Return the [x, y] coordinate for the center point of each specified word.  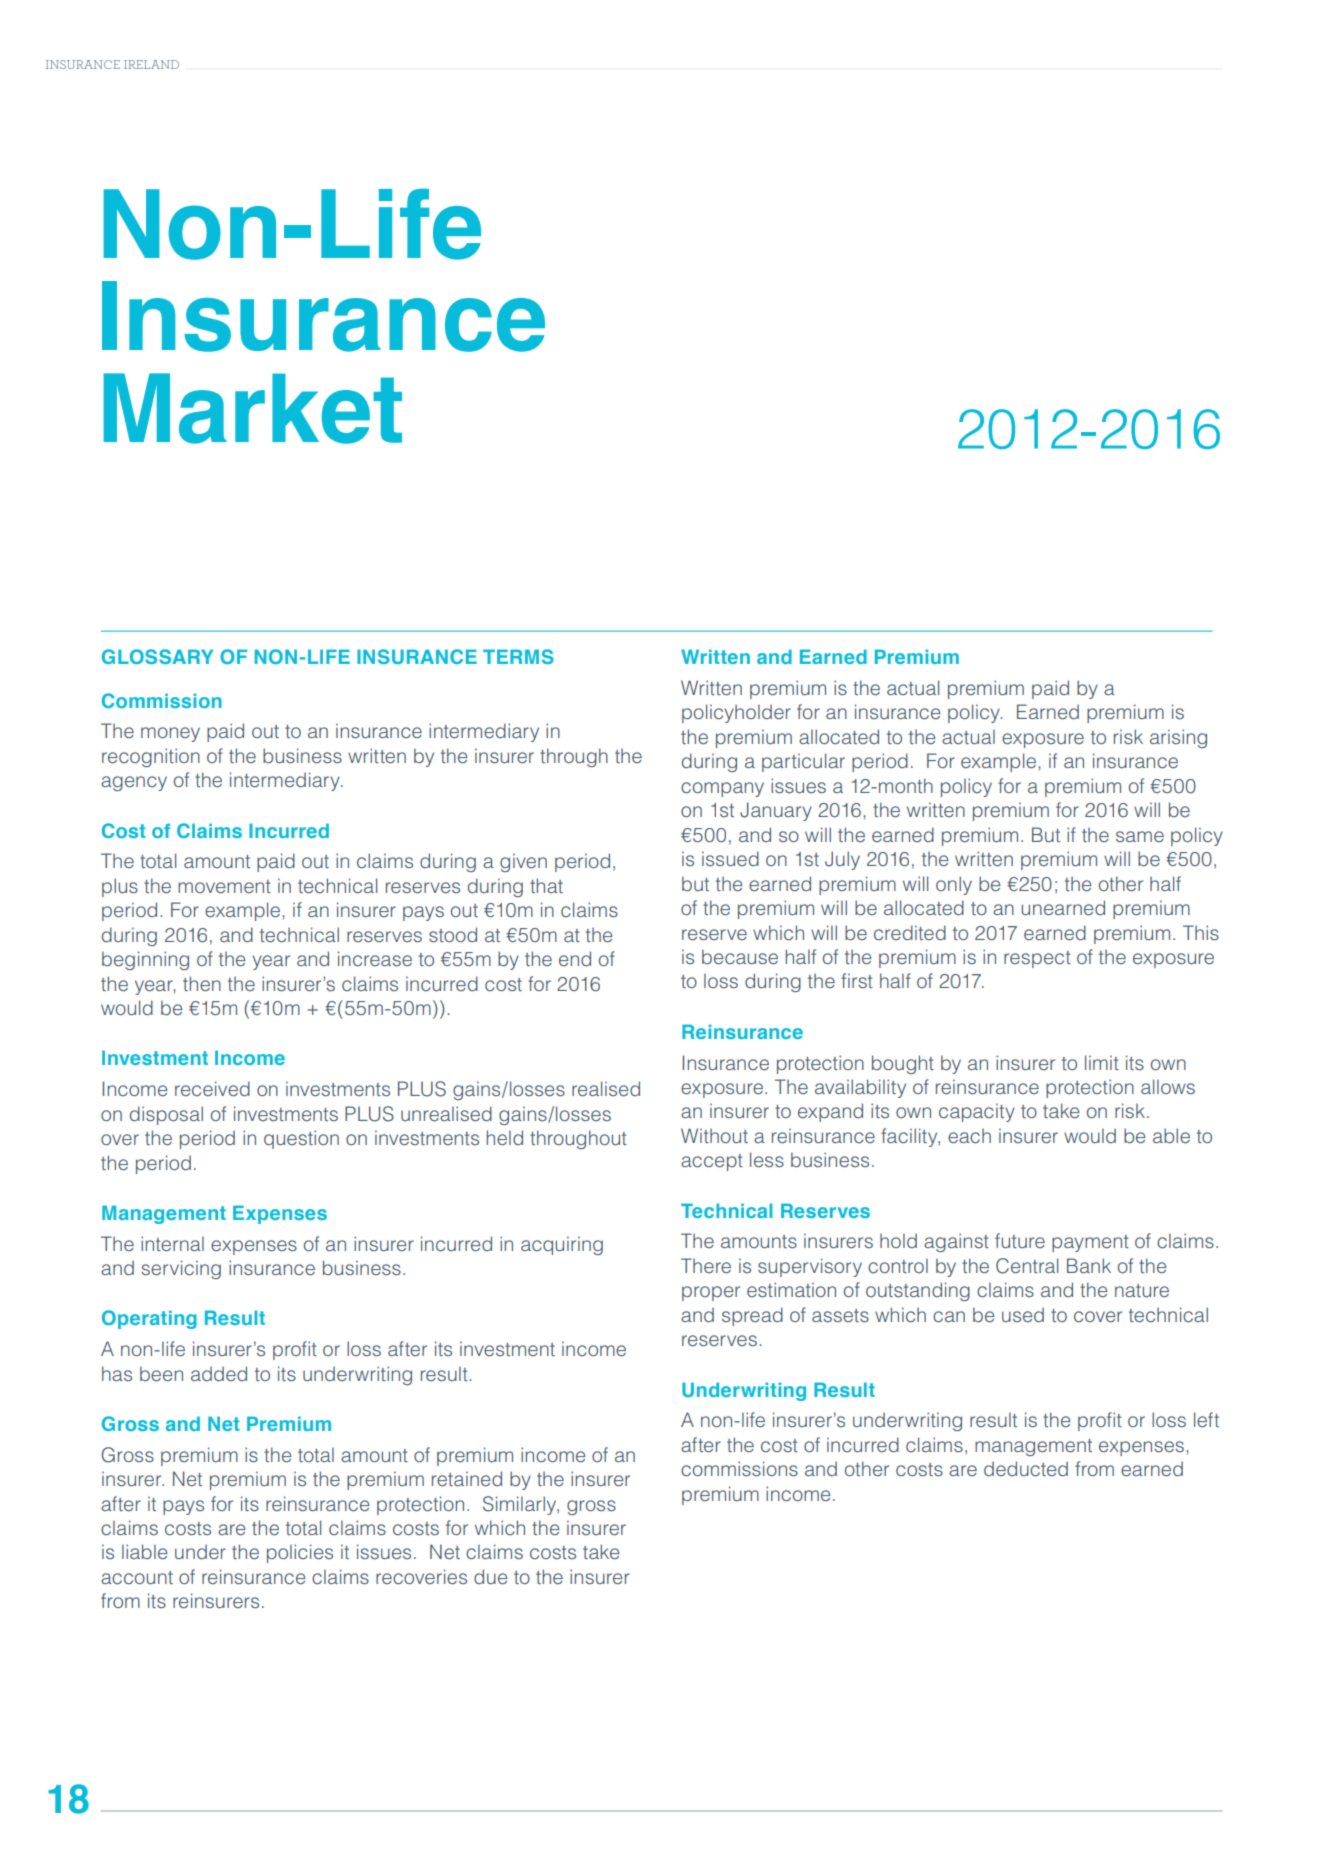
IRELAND [151, 64]
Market [252, 408]
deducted [1026, 1469]
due [491, 1576]
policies [300, 1553]
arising [1178, 738]
